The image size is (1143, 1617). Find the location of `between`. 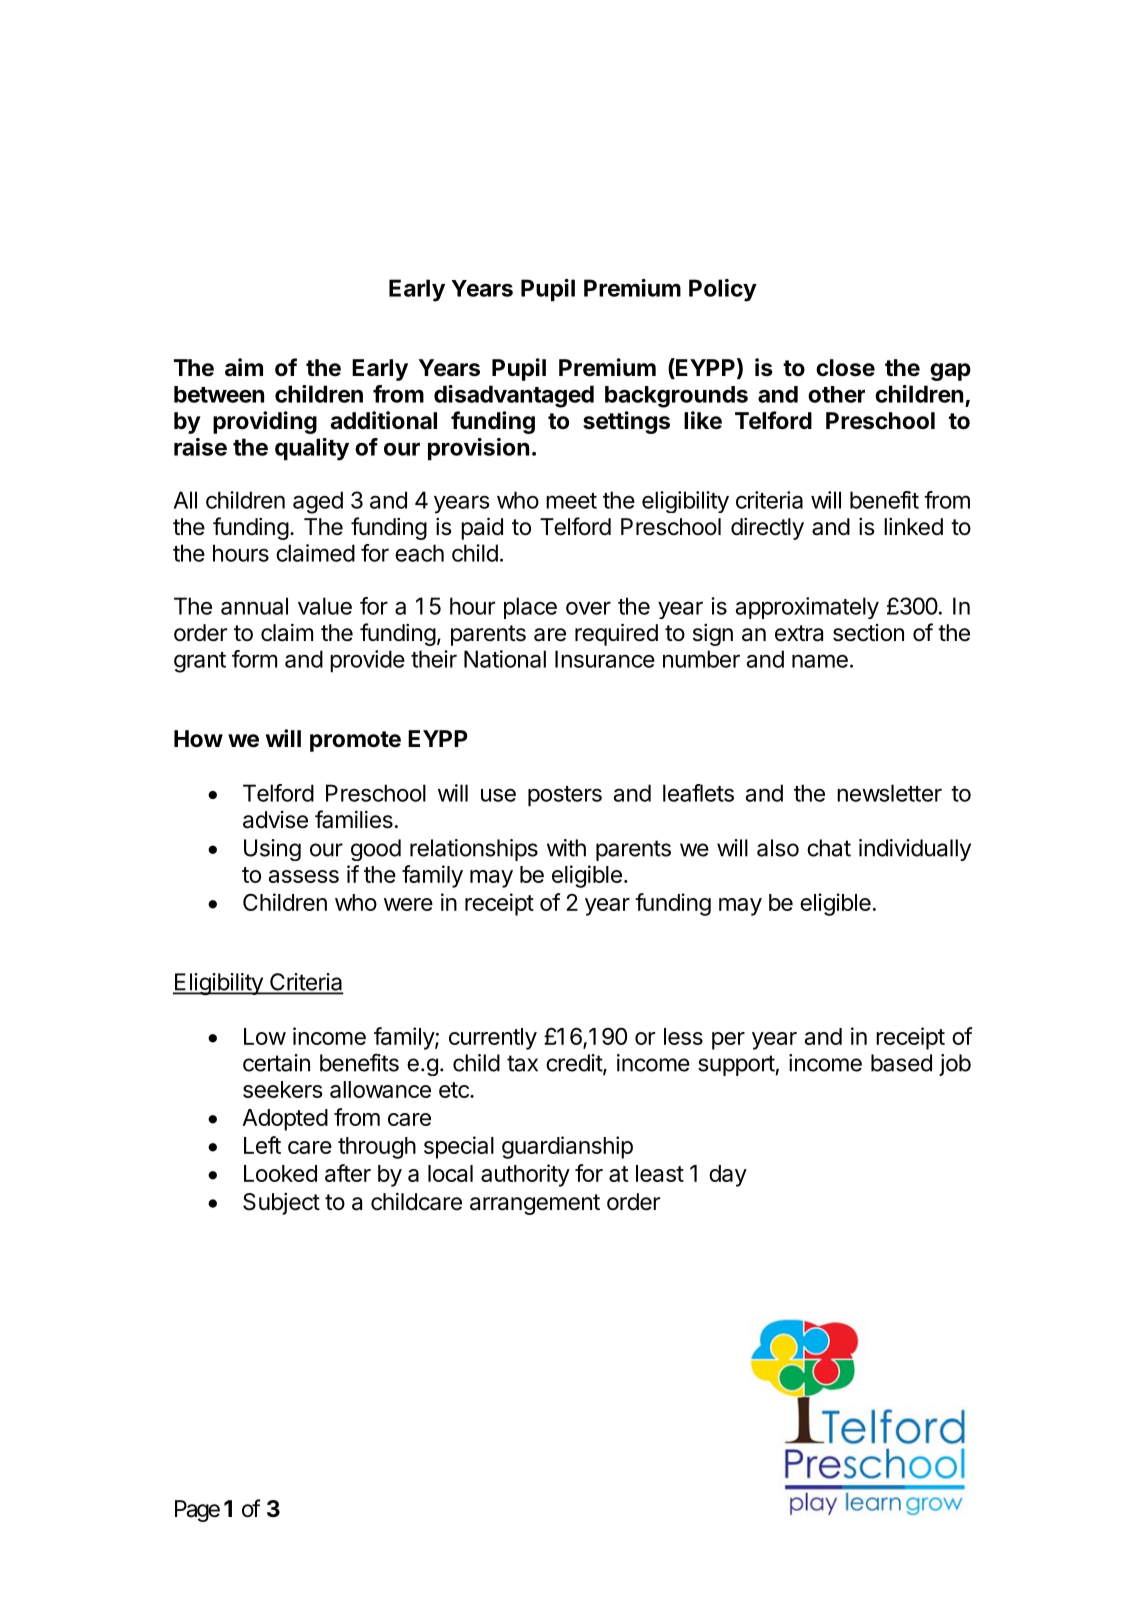

between is located at coordinates (219, 394).
